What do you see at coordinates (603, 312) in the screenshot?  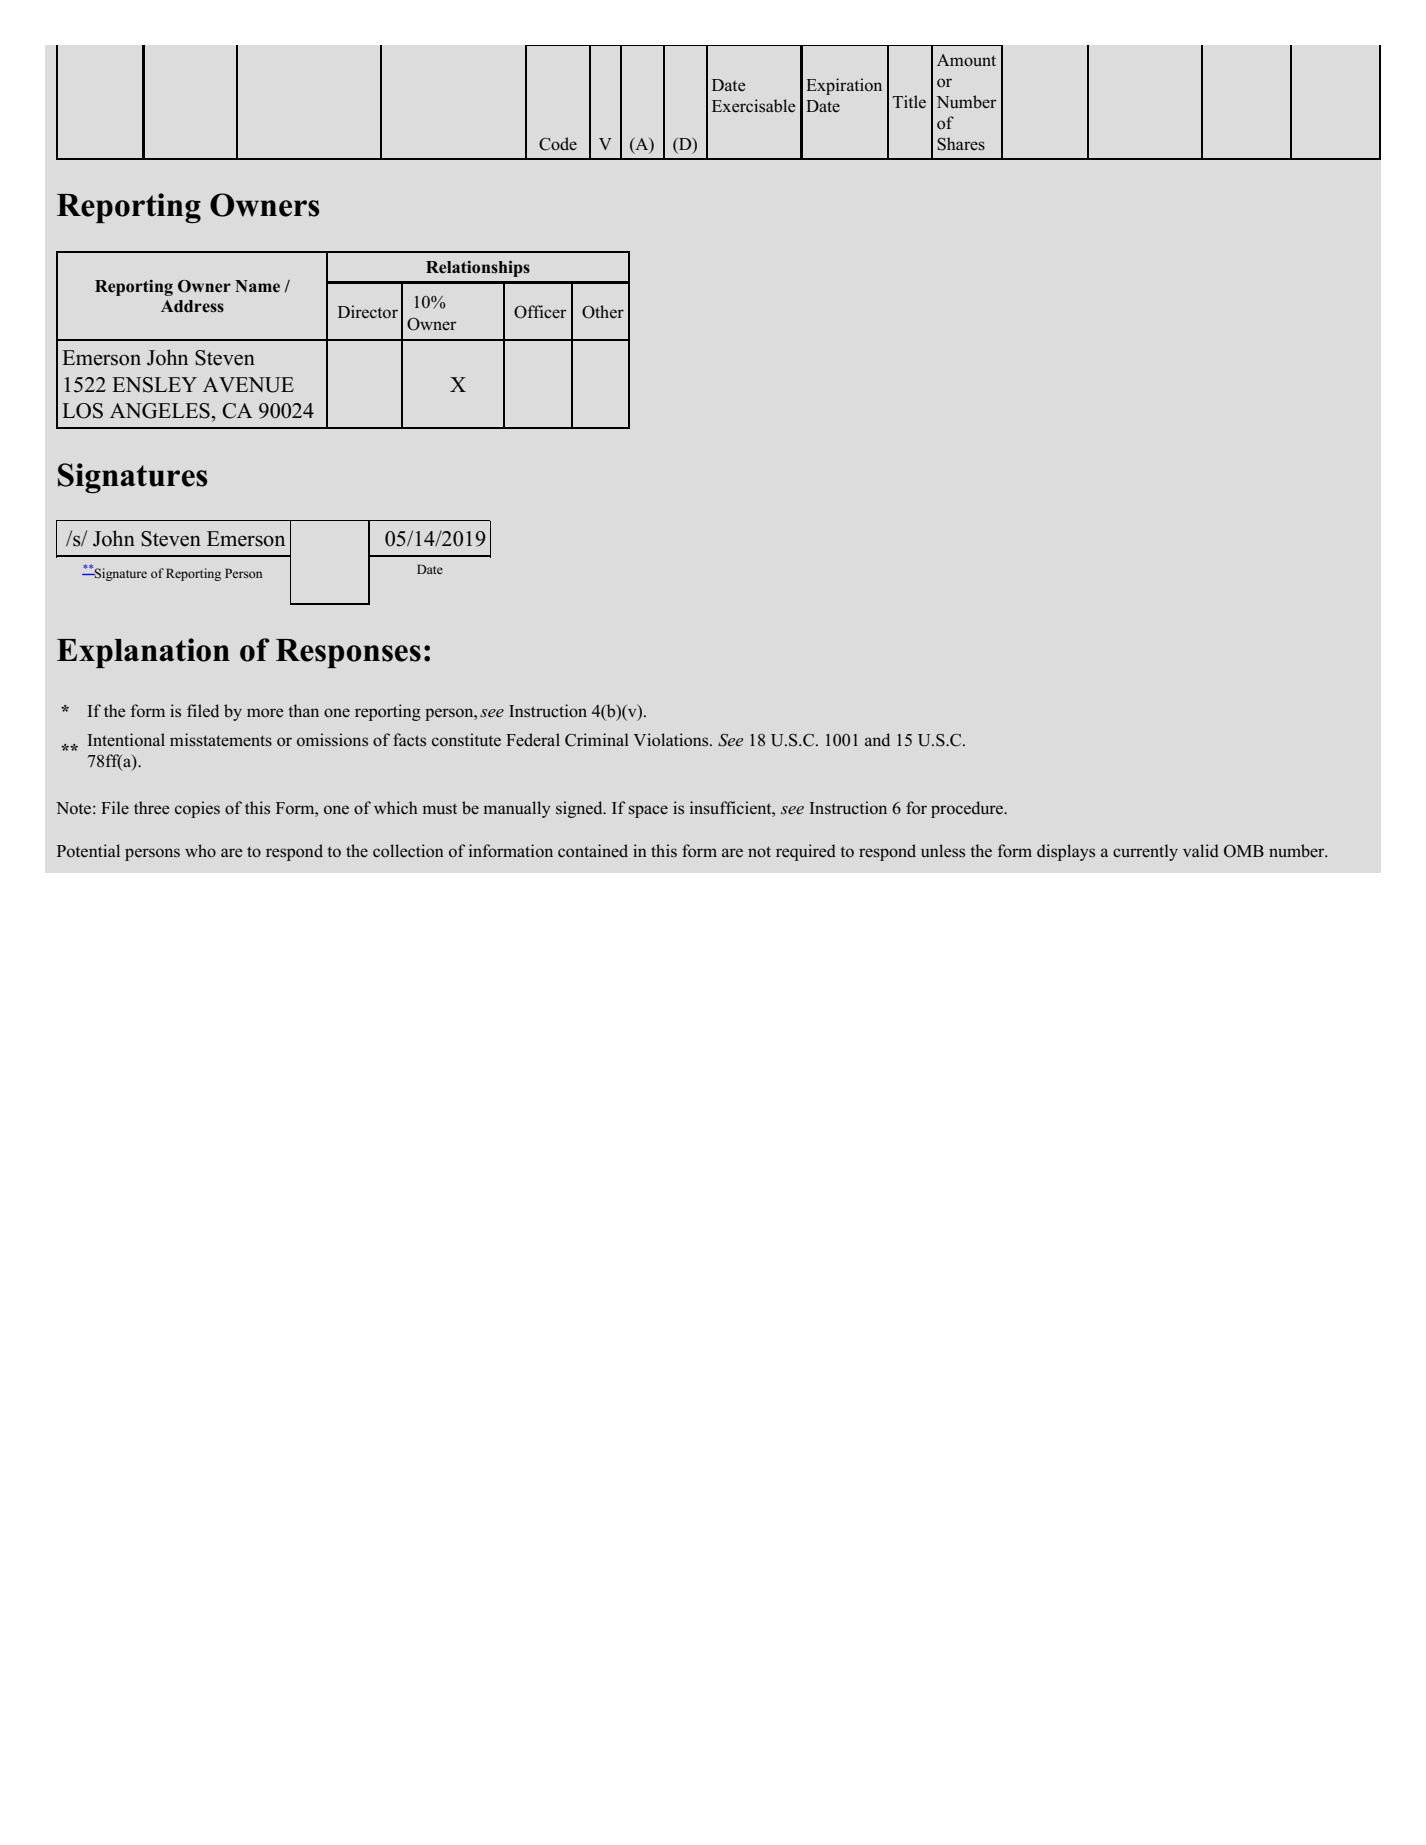 I see `Other` at bounding box center [603, 312].
